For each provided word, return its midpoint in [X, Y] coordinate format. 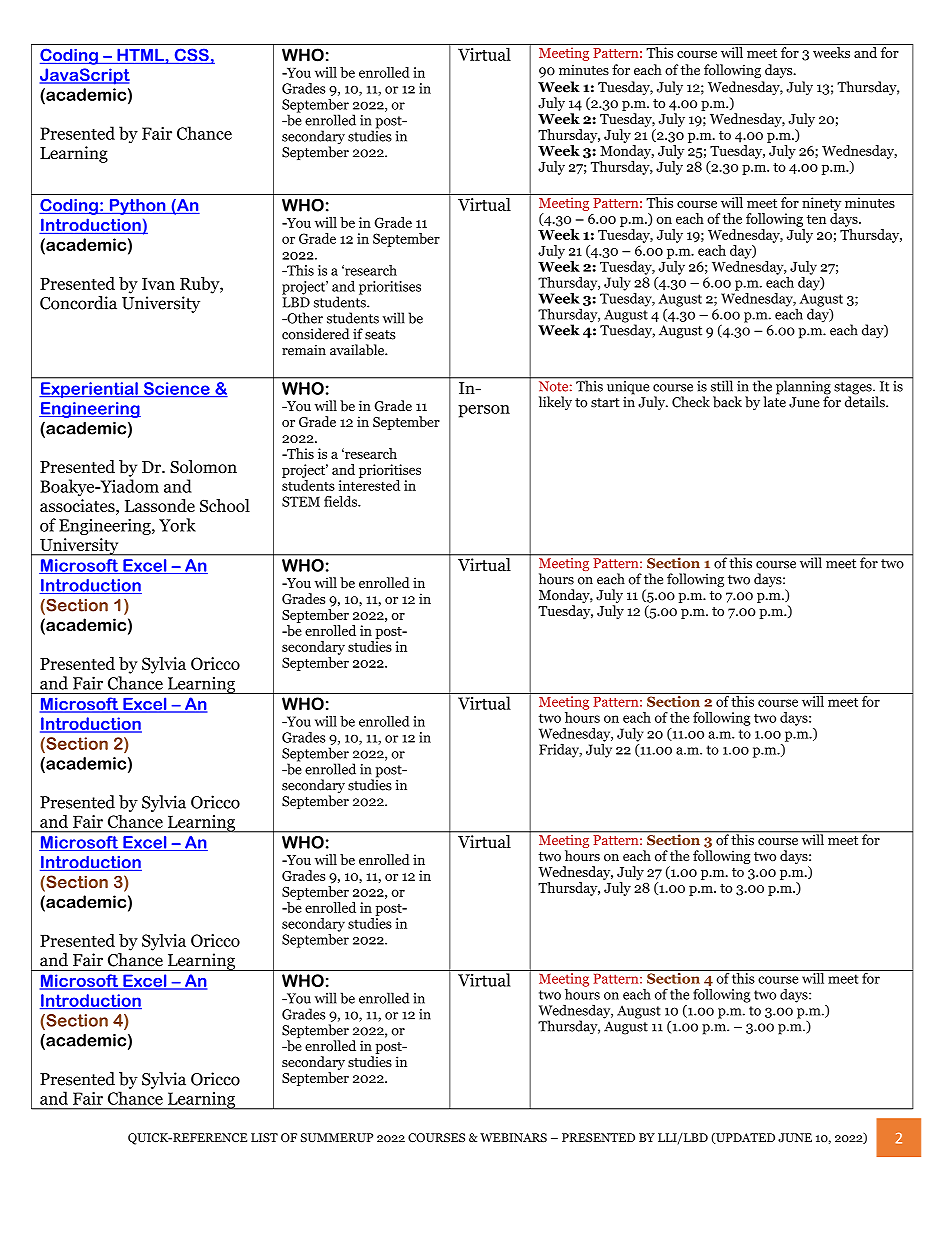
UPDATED [744, 1138]
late [774, 401]
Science [177, 389]
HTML [140, 56]
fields [341, 501]
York [177, 525]
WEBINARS [513, 1137]
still [722, 385]
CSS [191, 56]
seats [380, 335]
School [225, 505]
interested [369, 485]
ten [816, 219]
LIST [264, 1137]
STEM [301, 501]
